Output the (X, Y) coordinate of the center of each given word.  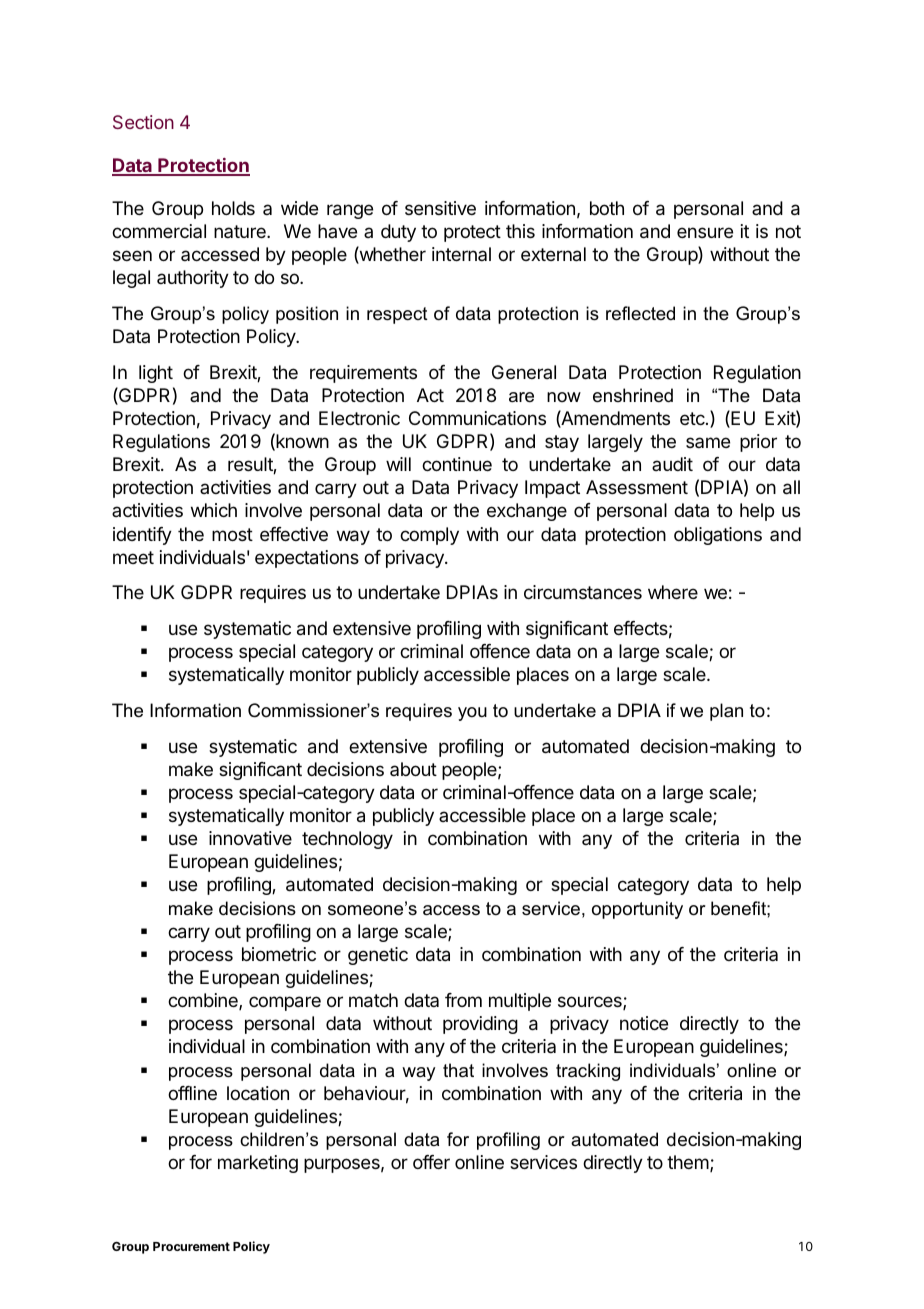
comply (429, 536)
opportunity (637, 910)
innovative (250, 838)
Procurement (191, 1246)
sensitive (440, 208)
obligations (718, 536)
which (214, 510)
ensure (705, 232)
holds (233, 208)
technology (347, 840)
